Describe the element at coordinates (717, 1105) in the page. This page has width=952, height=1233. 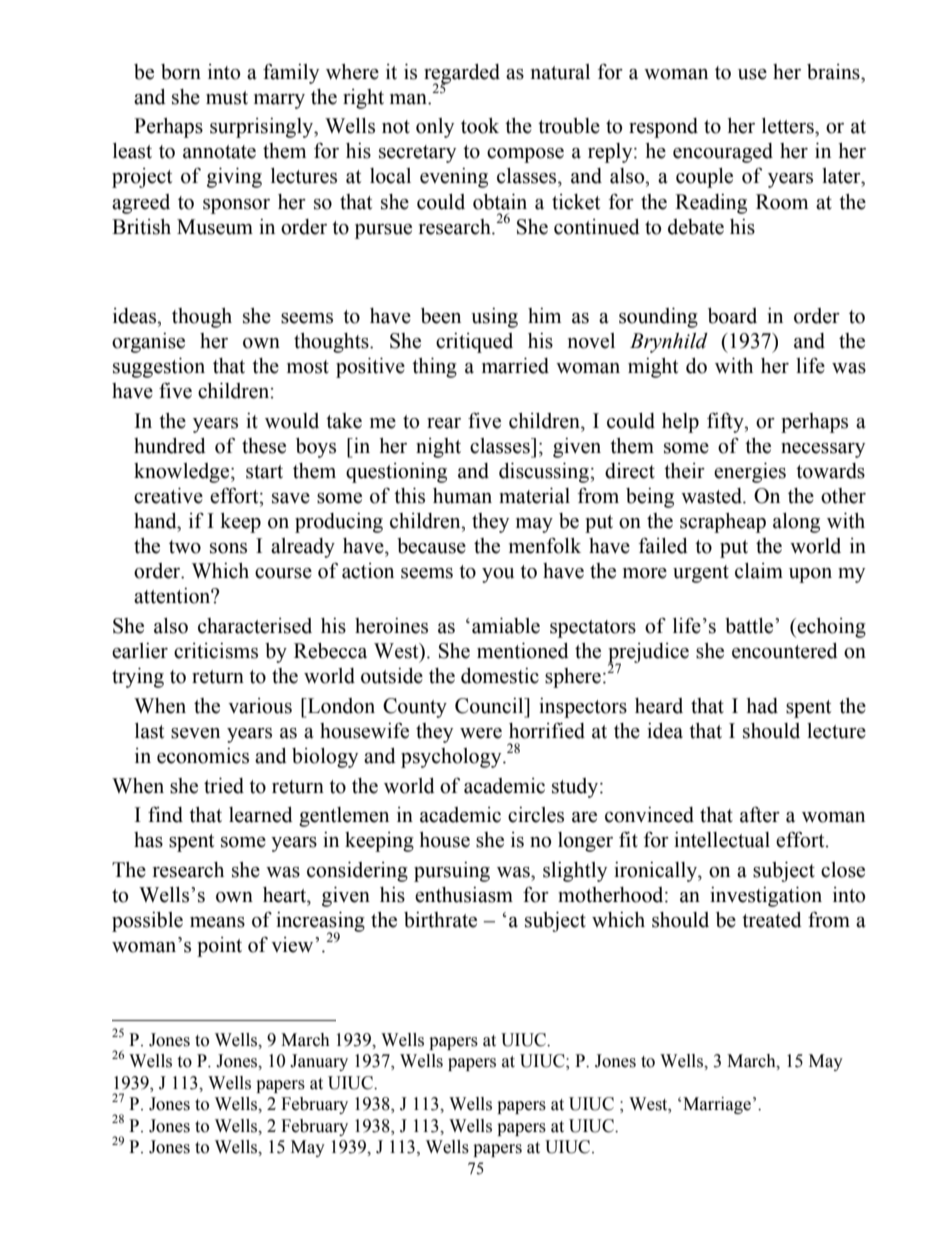
I see `Marriage` at that location.
